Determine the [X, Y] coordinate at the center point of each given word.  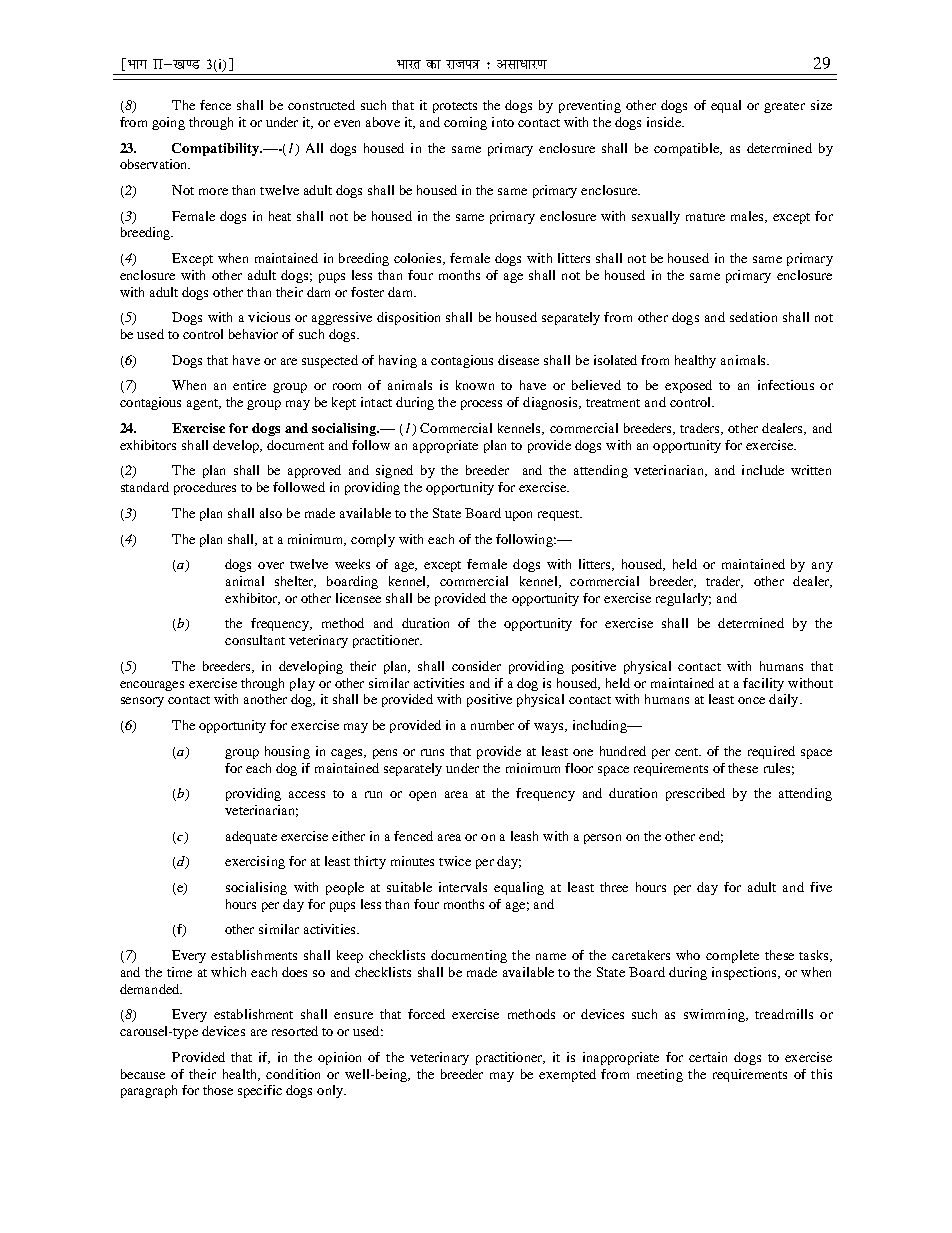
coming [465, 123]
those [218, 1090]
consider [476, 666]
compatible [687, 149]
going [168, 123]
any [822, 567]
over [271, 565]
